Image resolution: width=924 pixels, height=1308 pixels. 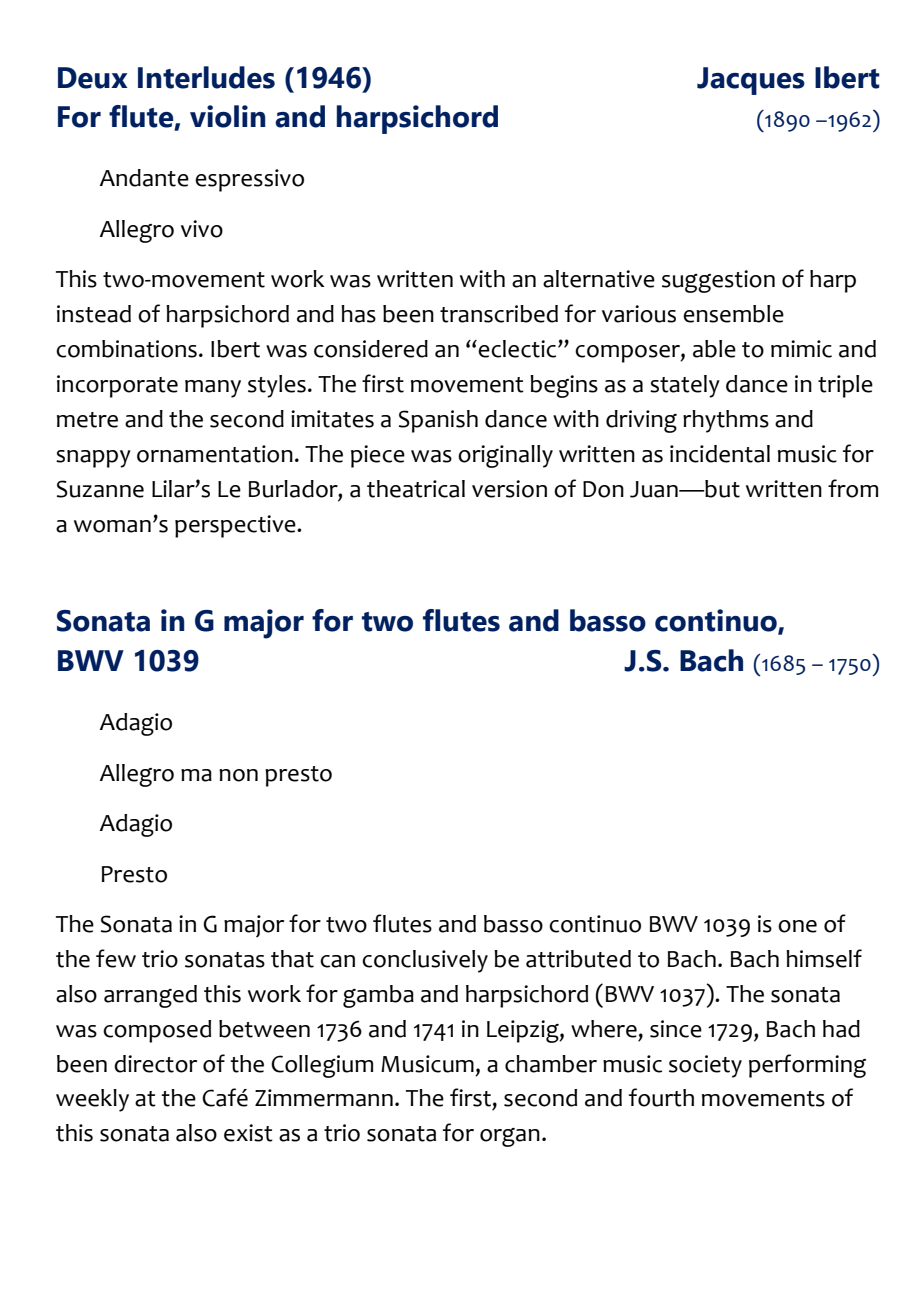 What do you see at coordinates (505, 456) in the screenshot?
I see `originally` at bounding box center [505, 456].
